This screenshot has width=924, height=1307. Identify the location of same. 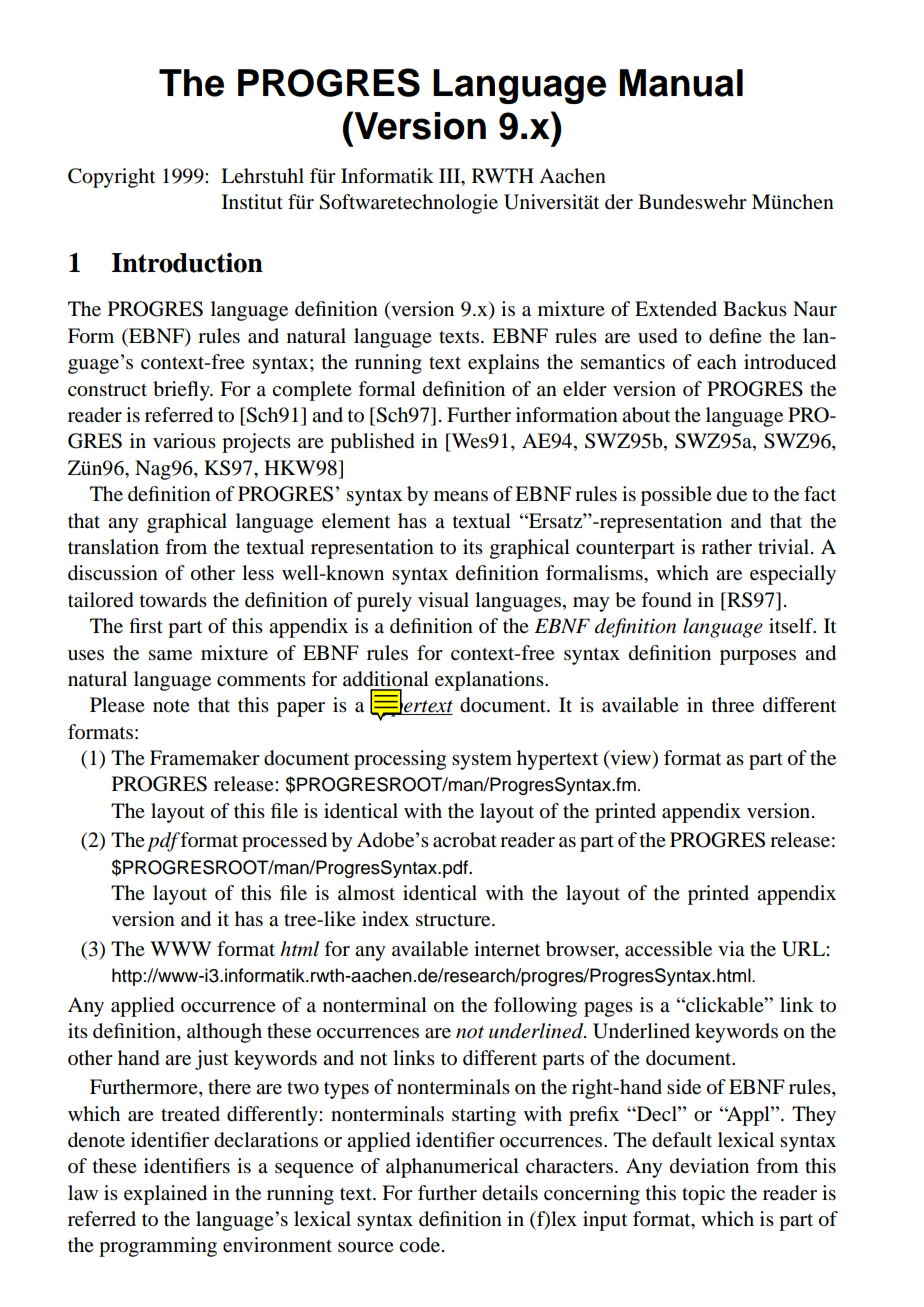
(170, 655).
